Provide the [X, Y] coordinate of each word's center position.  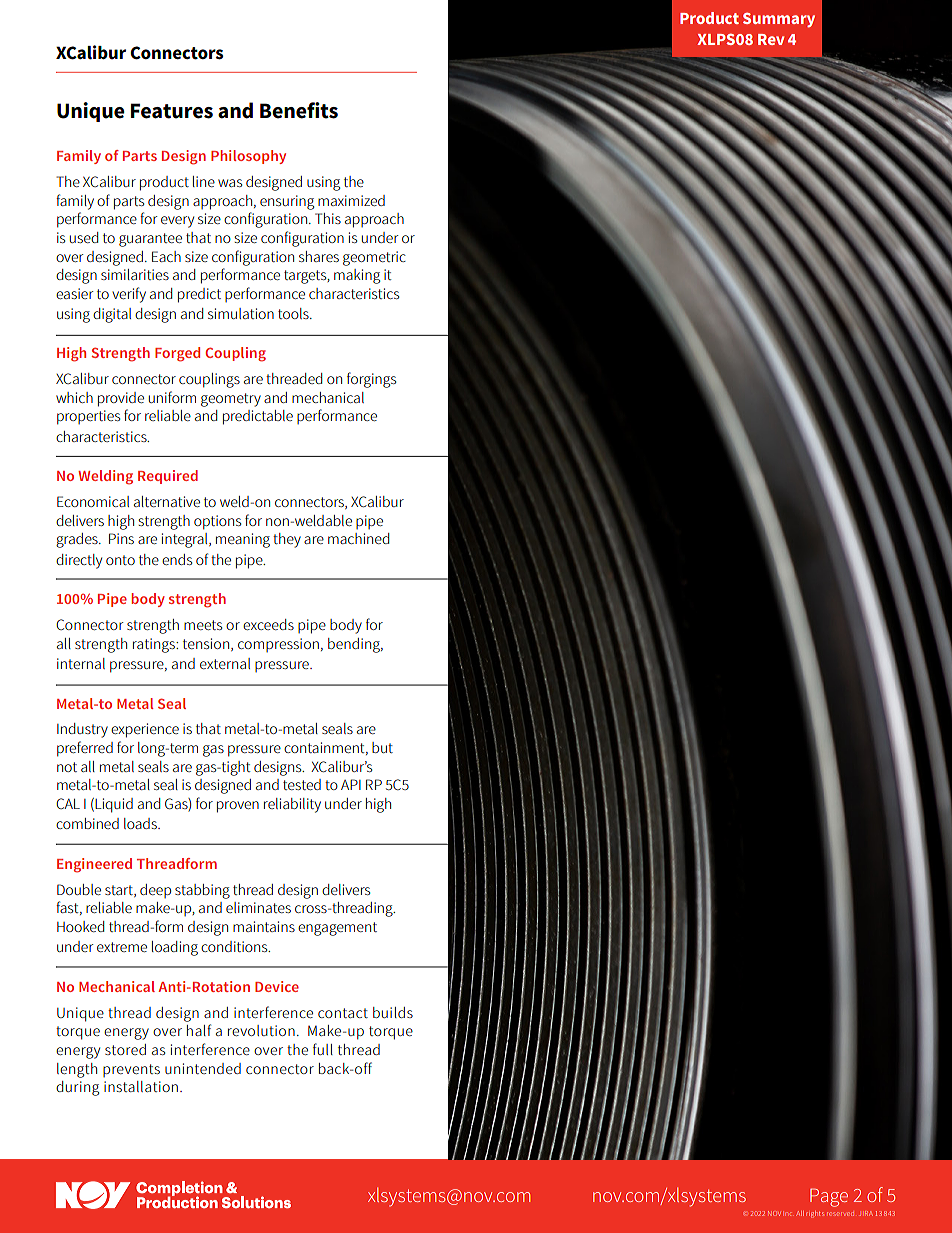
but [382, 747]
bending [355, 645]
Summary [779, 20]
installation [141, 1086]
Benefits [299, 110]
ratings [155, 645]
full [323, 1049]
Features [172, 111]
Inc [788, 1214]
